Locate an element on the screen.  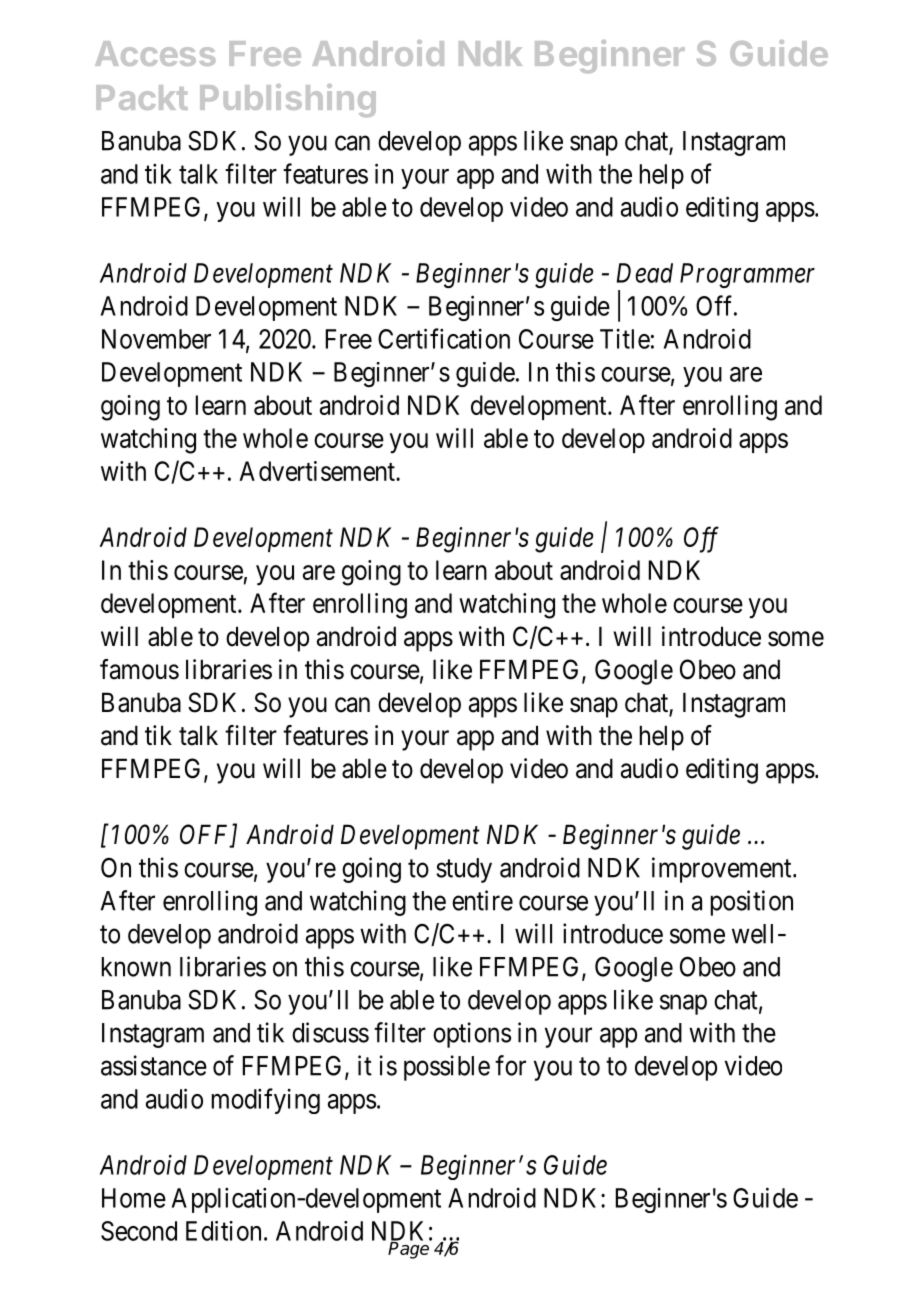
Access is located at coordinates (155, 53).
